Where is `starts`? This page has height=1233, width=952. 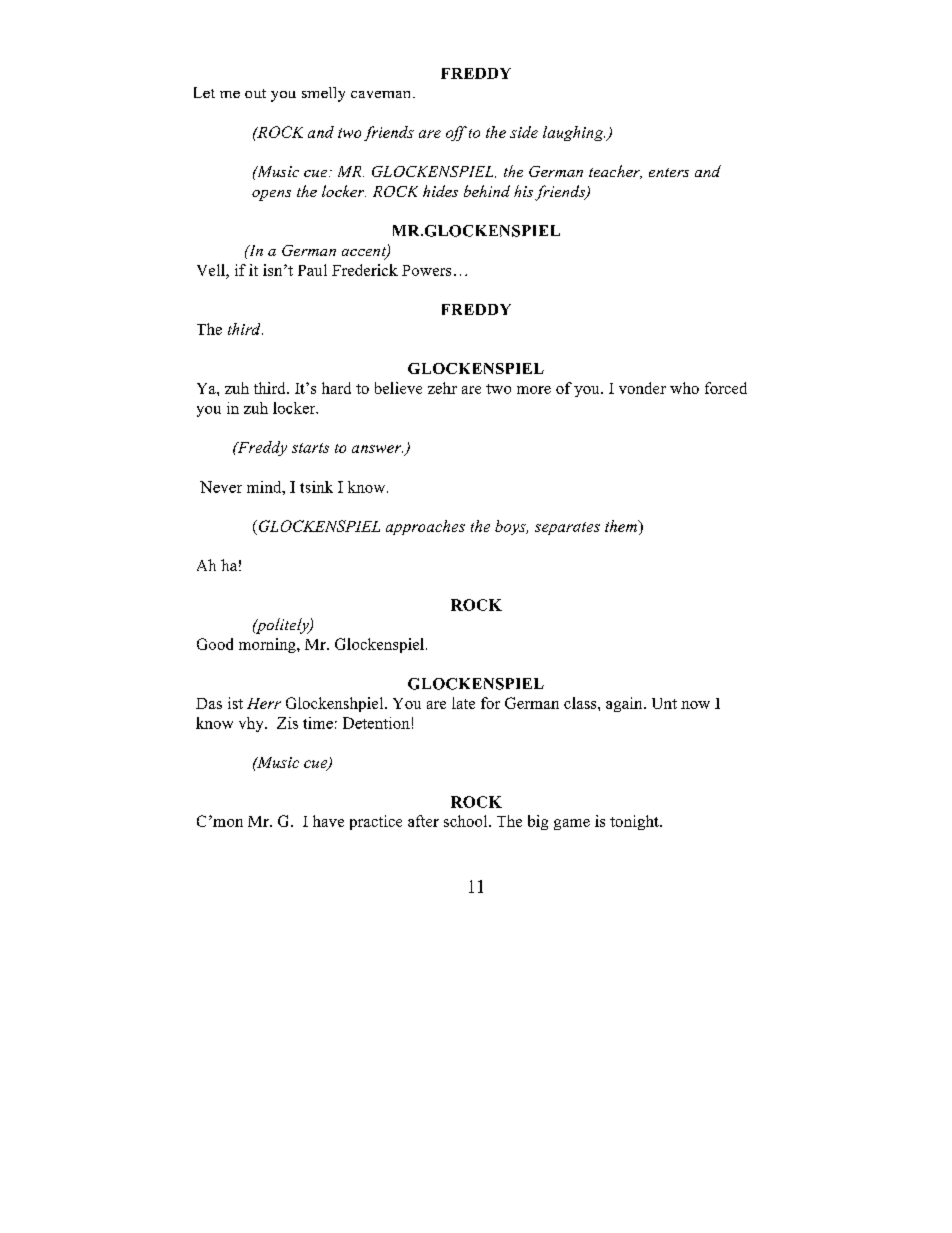 starts is located at coordinates (310, 448).
